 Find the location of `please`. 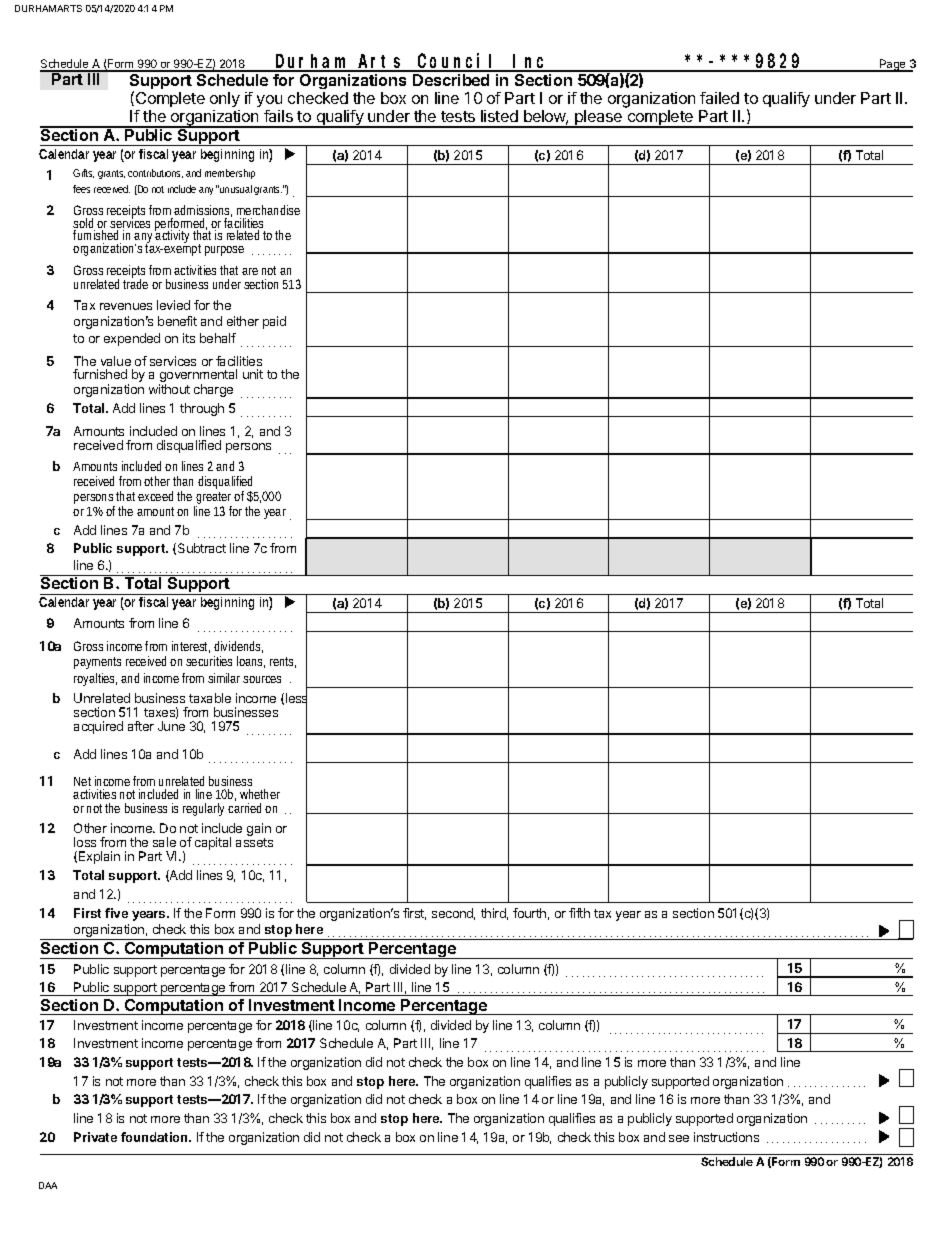

please is located at coordinates (599, 119).
